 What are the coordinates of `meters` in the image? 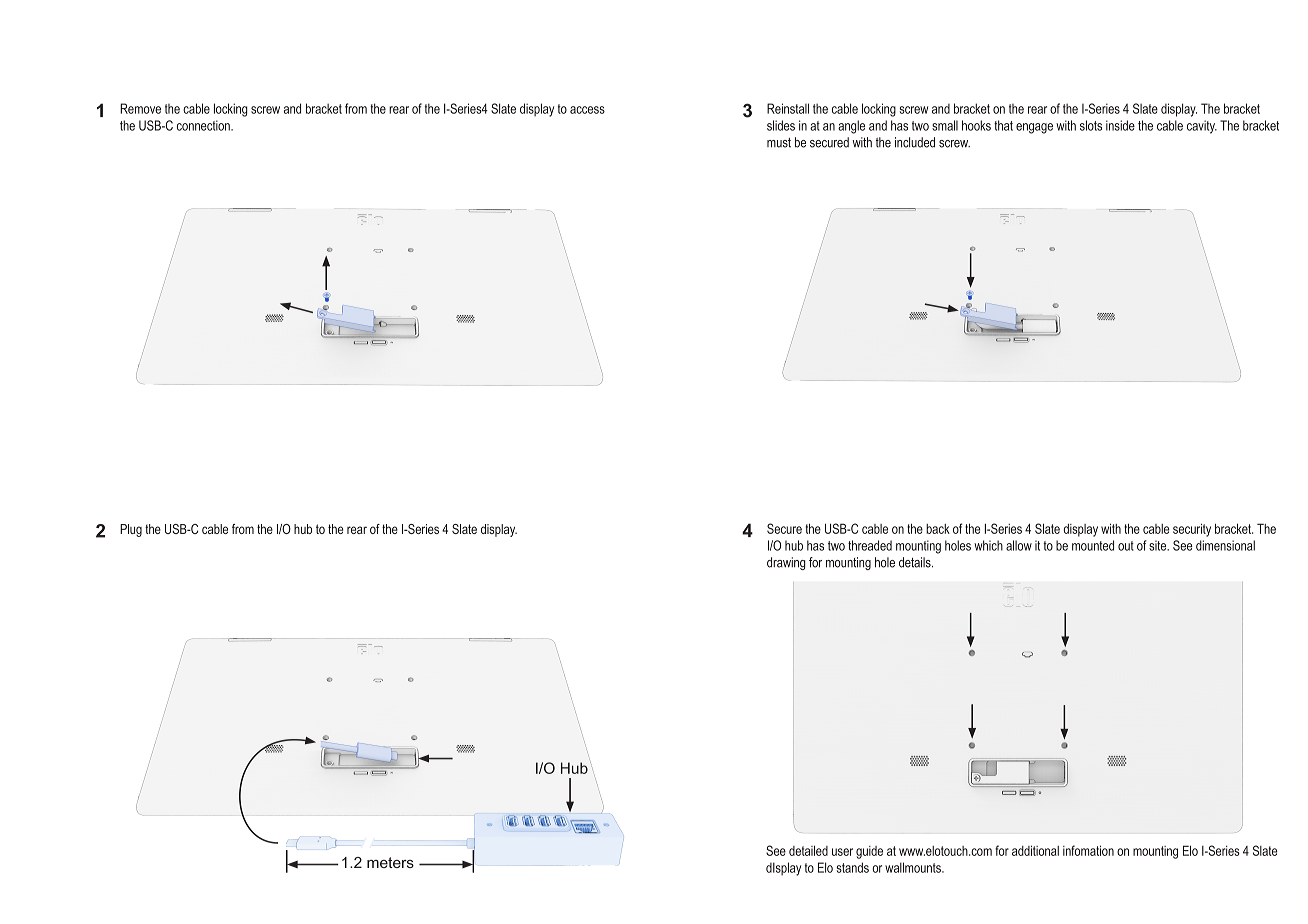 It's located at (390, 862).
